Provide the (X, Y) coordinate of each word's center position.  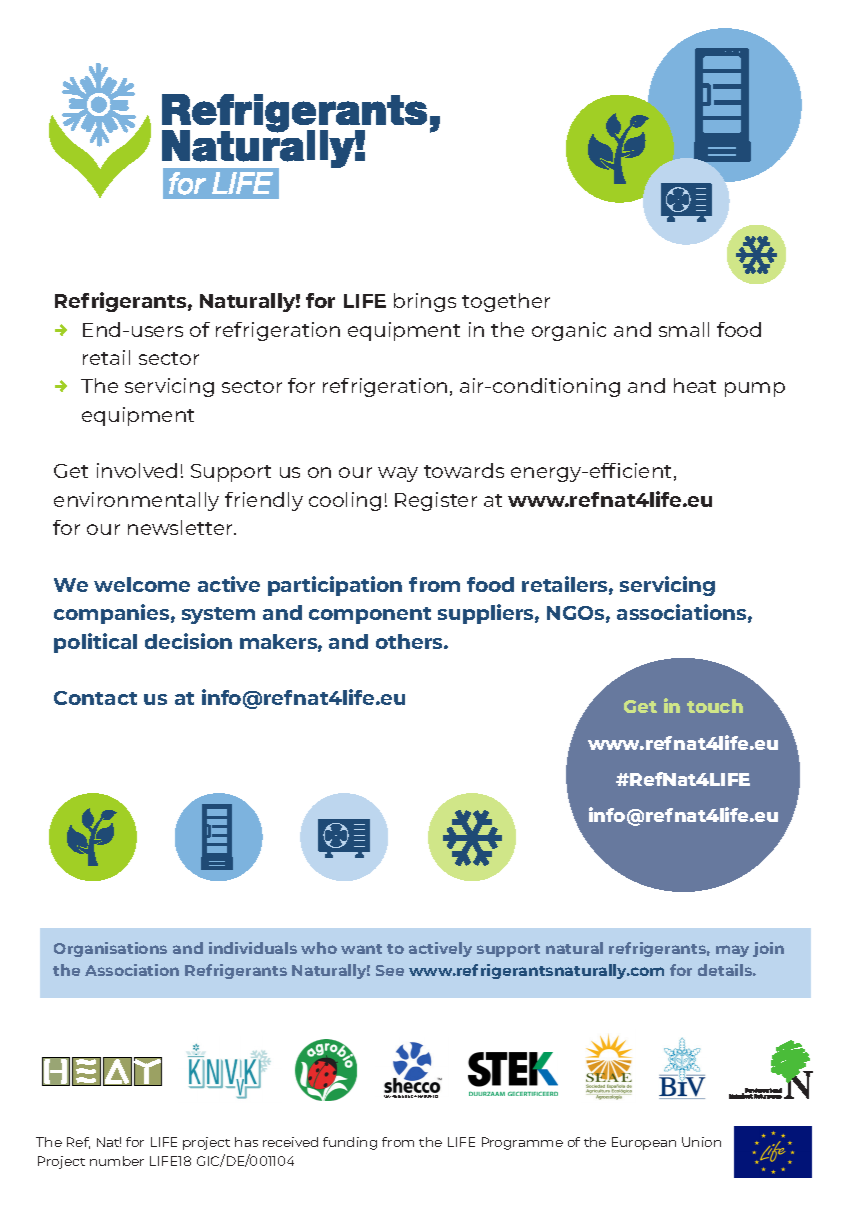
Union (701, 1142)
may (732, 951)
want (361, 949)
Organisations (110, 949)
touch (715, 706)
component (370, 615)
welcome (142, 584)
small (684, 329)
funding (350, 1143)
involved (137, 470)
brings (425, 302)
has (246, 1142)
